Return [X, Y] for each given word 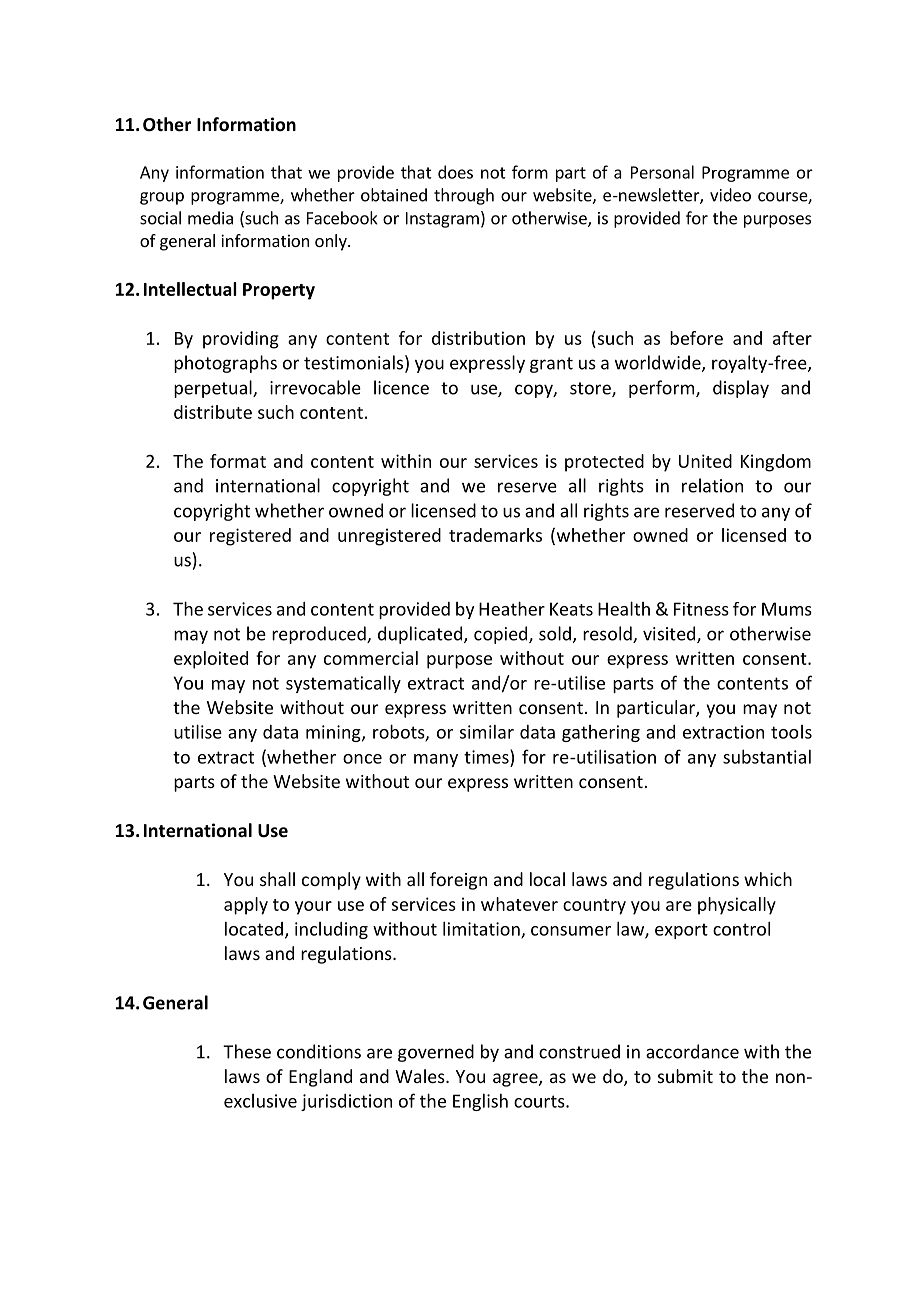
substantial [767, 756]
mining [334, 733]
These [247, 1051]
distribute [213, 412]
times [487, 756]
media [210, 218]
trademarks [495, 535]
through [464, 196]
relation [712, 485]
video [730, 195]
